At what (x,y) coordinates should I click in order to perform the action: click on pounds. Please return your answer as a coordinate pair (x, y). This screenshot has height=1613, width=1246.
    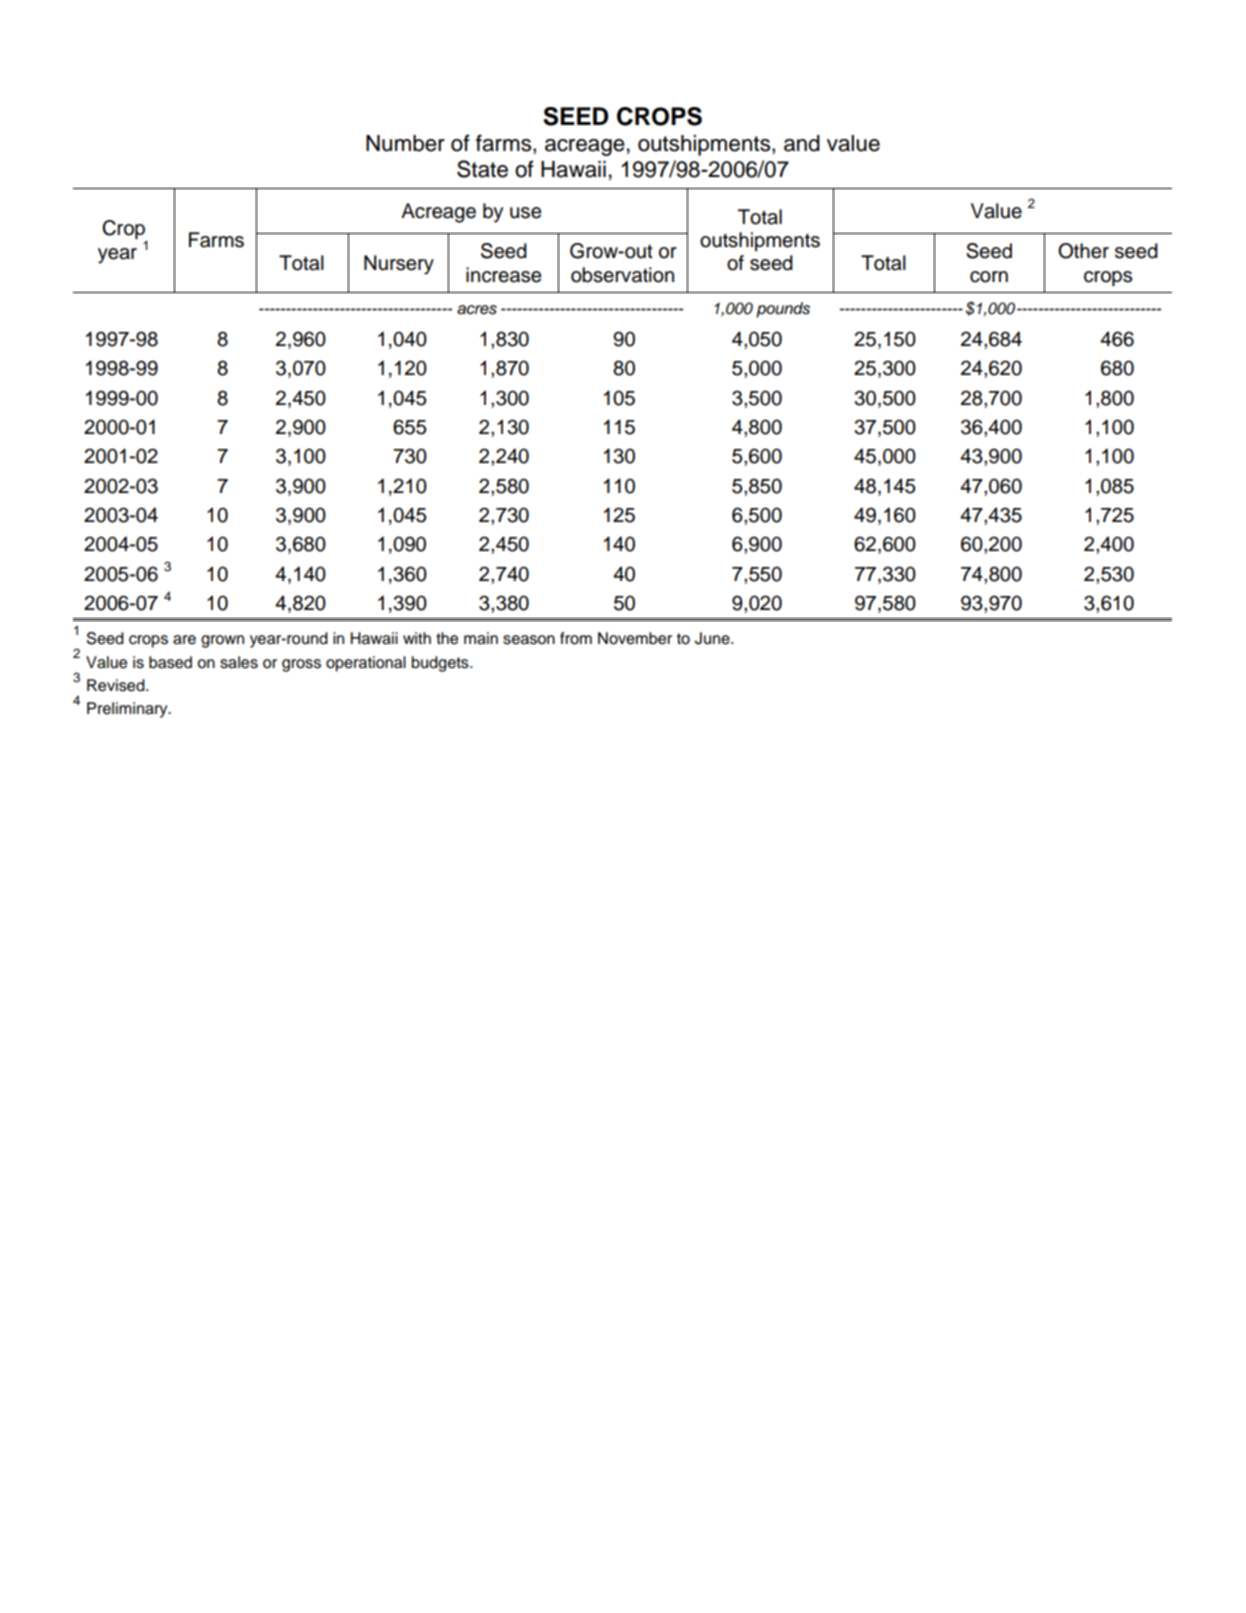
    Looking at the image, I should click on (783, 310).
